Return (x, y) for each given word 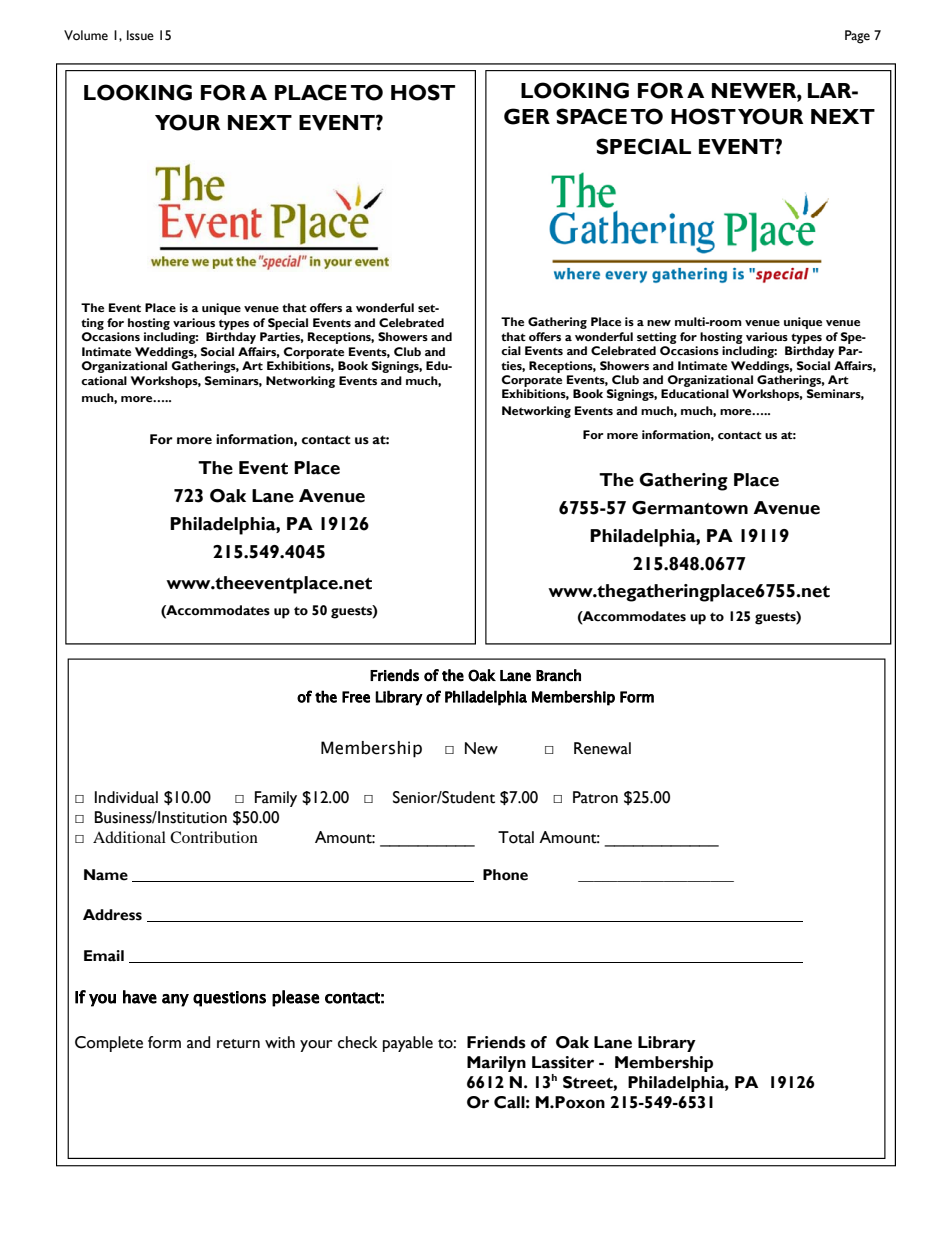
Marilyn (496, 1064)
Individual (126, 797)
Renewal (602, 748)
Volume (86, 35)
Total (516, 837)
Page (857, 37)
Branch (558, 675)
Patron (595, 797)
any (175, 1000)
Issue (140, 35)
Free (356, 697)
